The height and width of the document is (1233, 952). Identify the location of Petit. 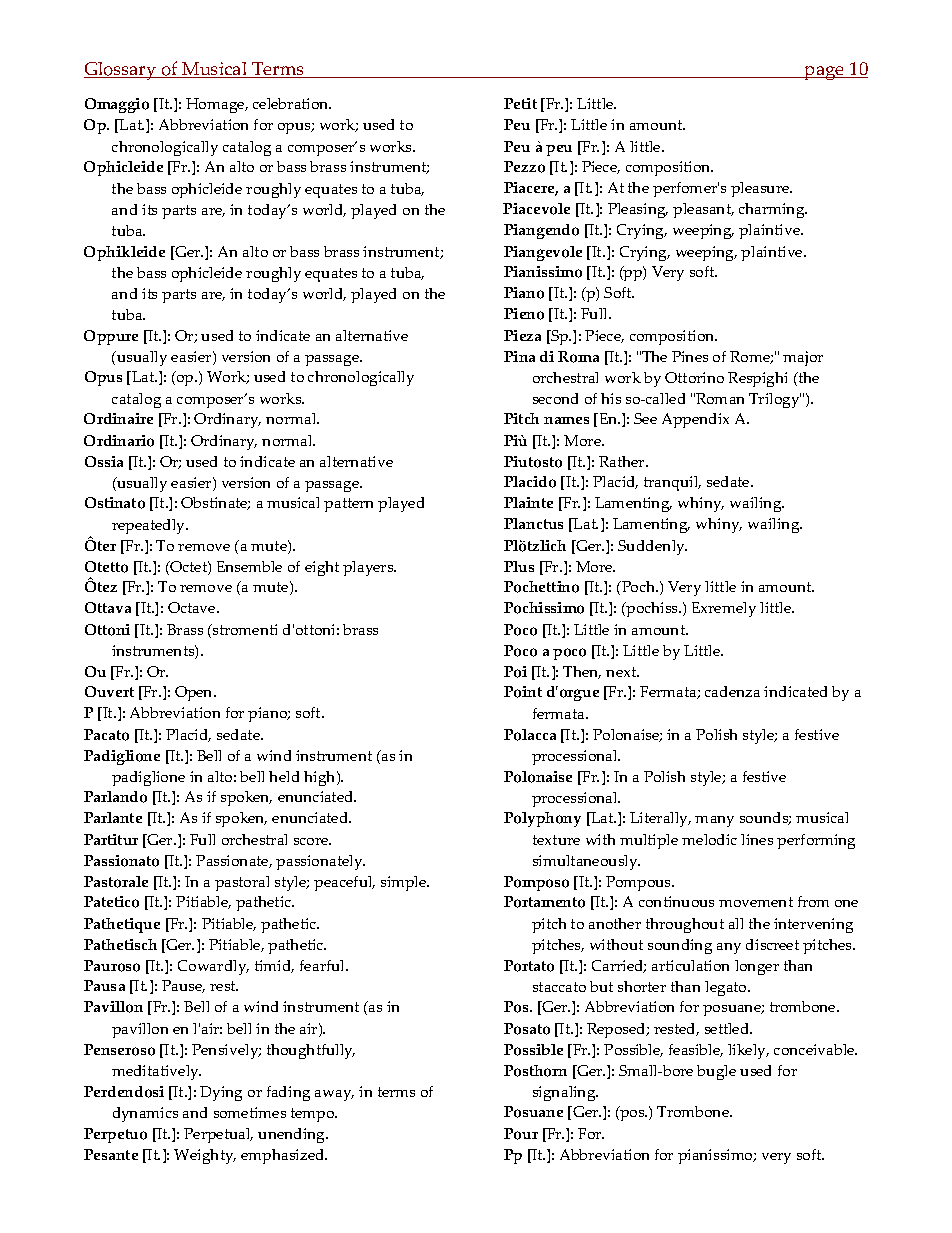
(520, 103).
